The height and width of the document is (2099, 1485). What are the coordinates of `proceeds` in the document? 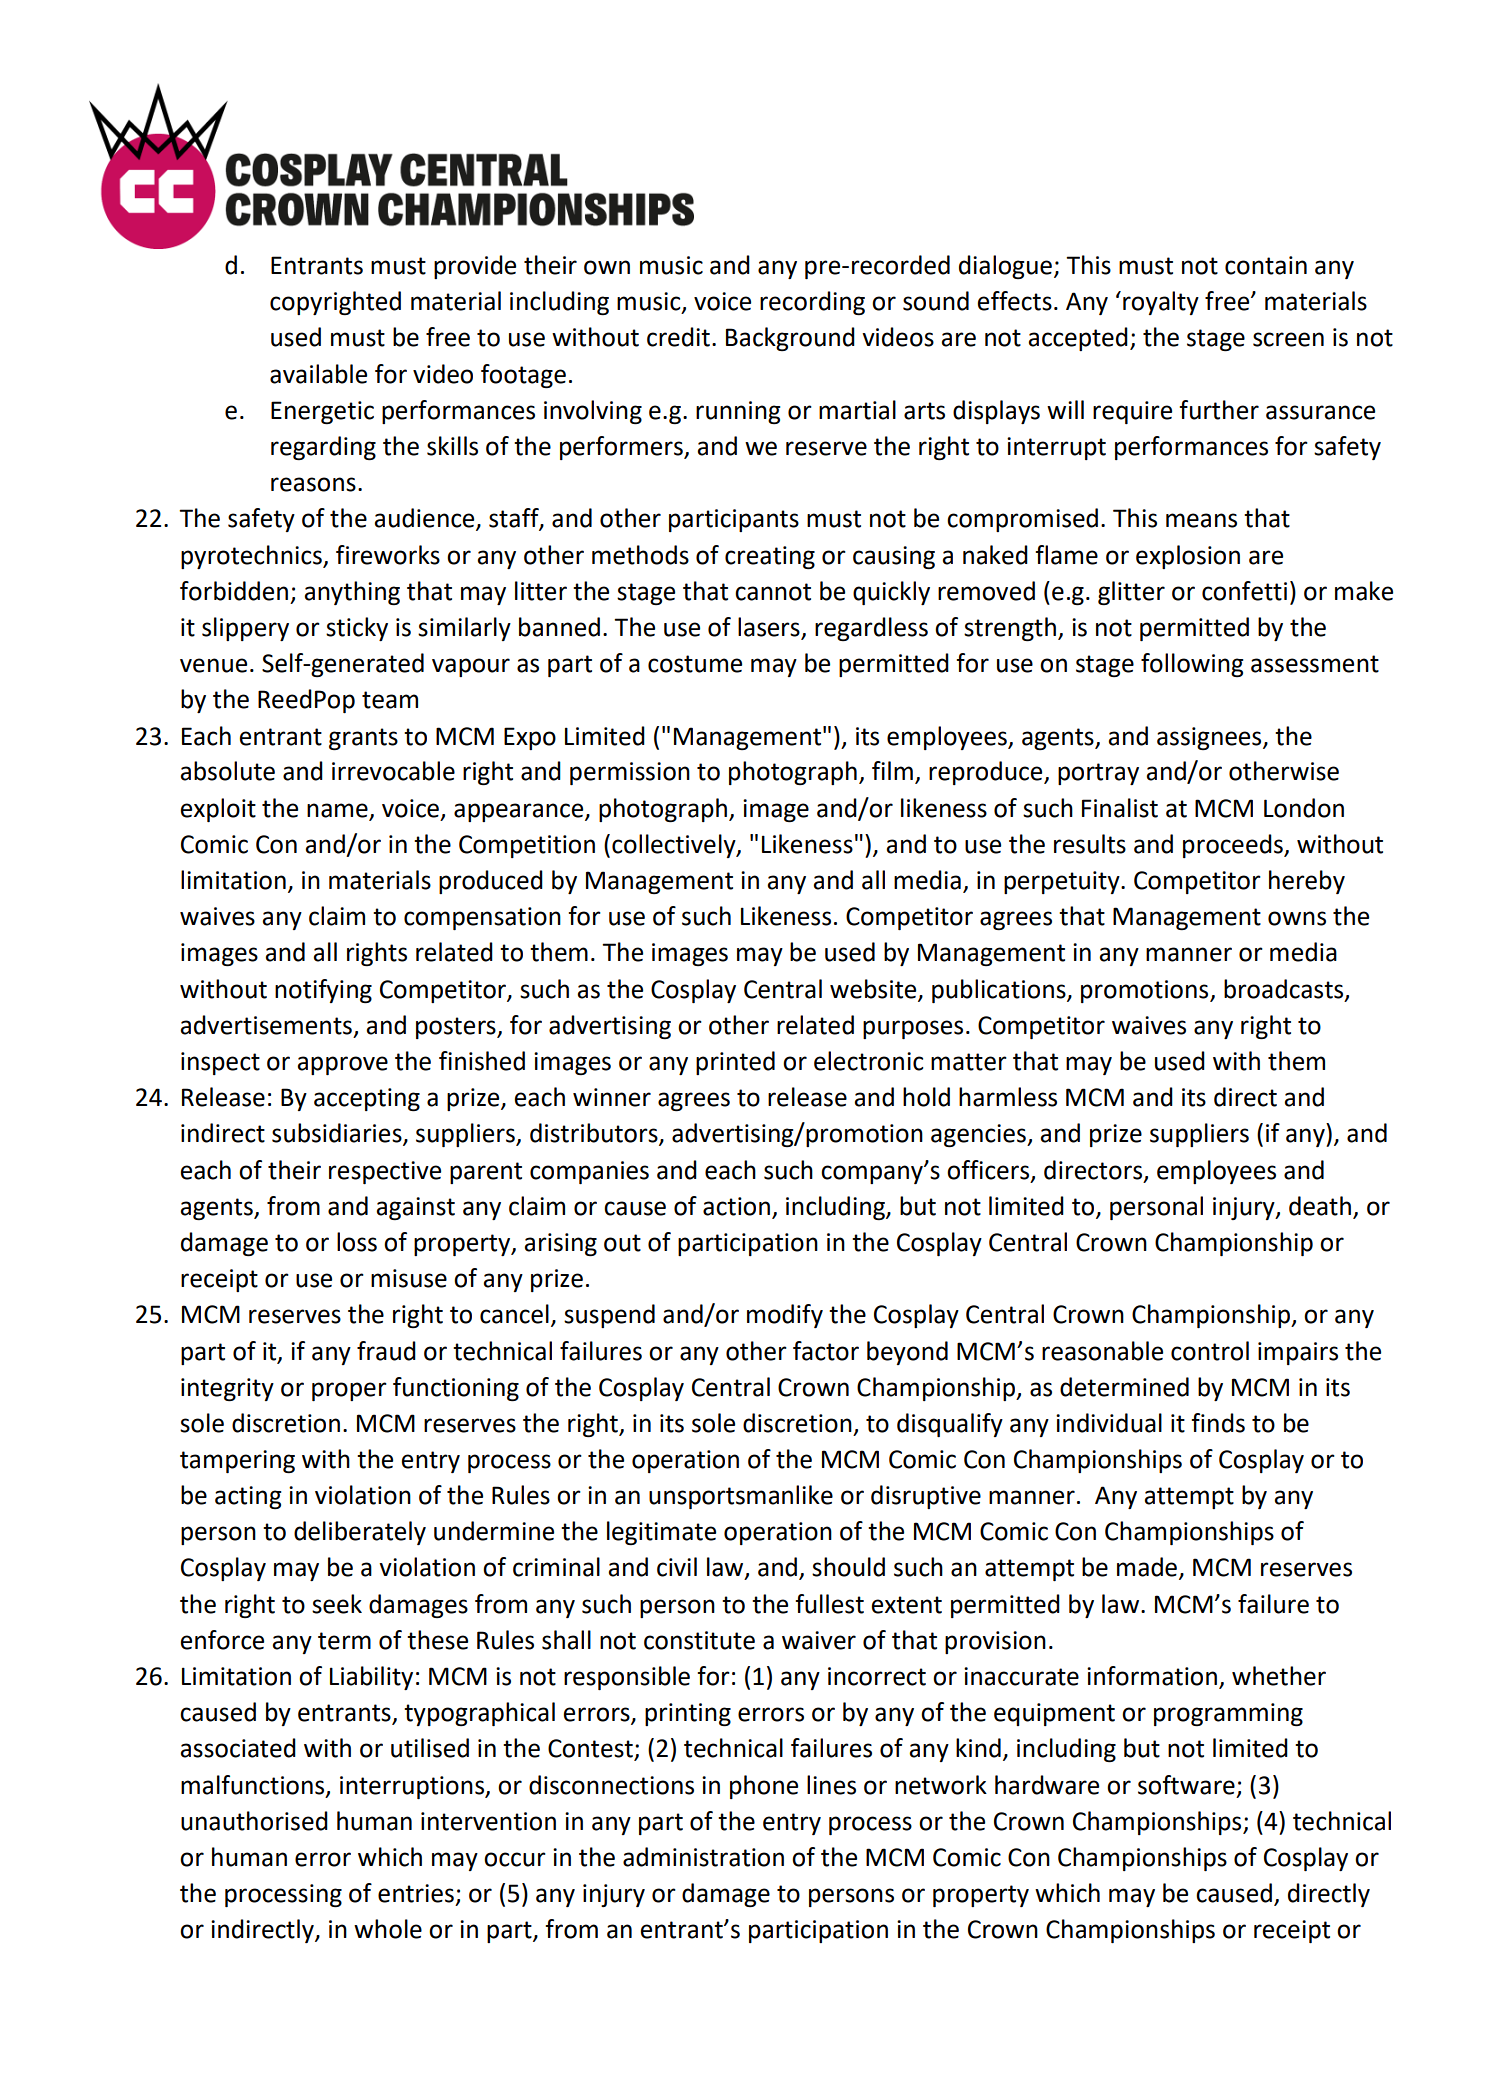 It's located at (1234, 846).
